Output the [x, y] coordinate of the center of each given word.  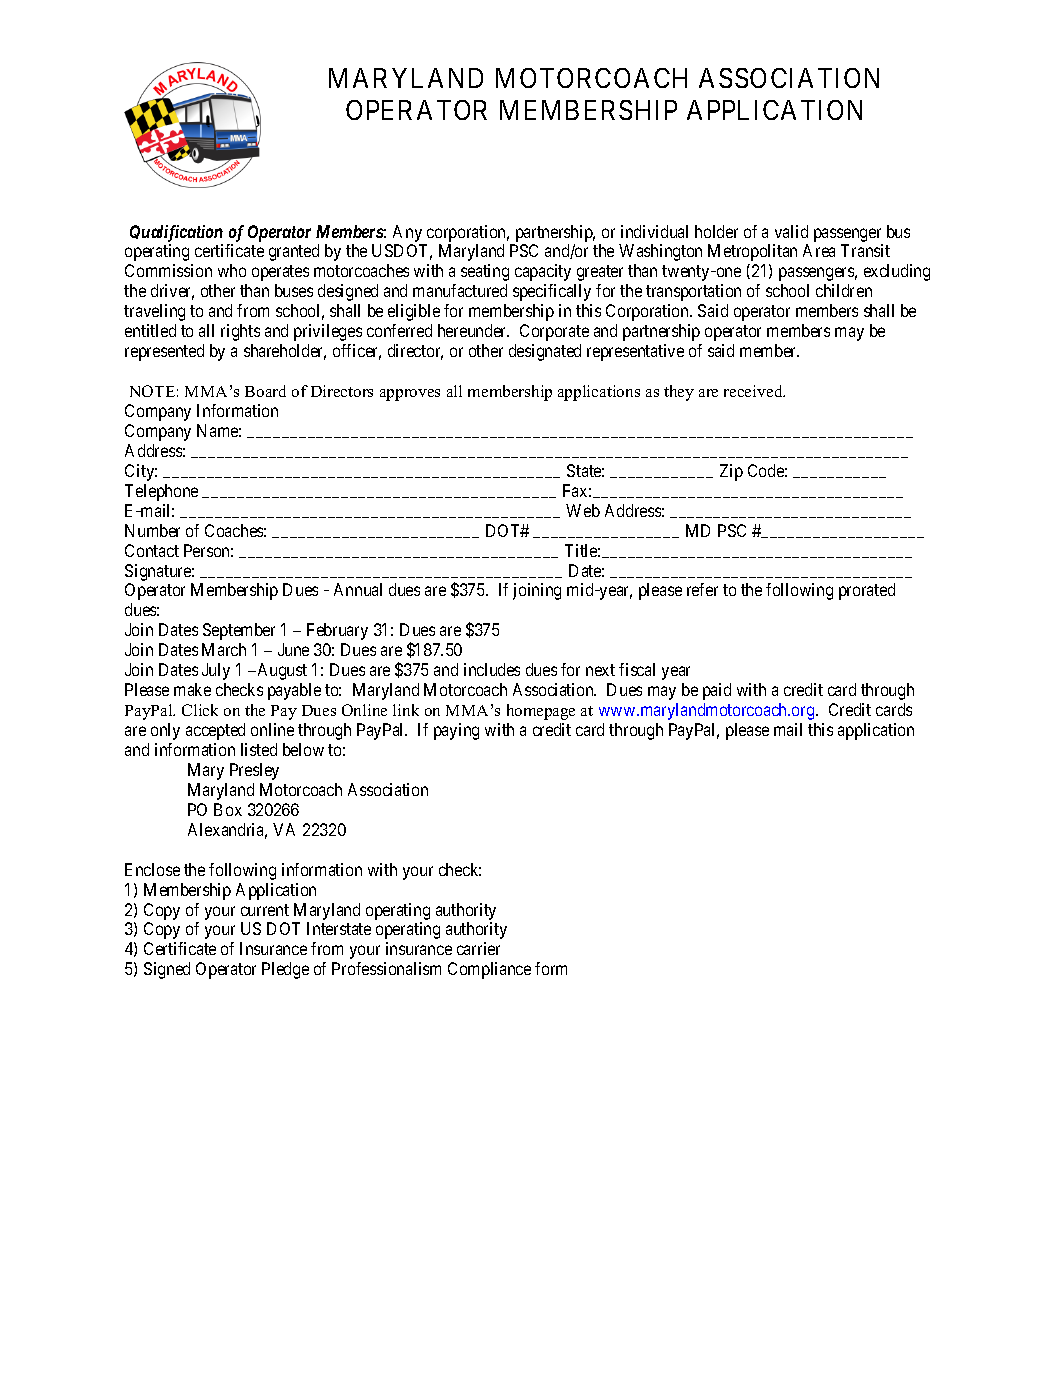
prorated [867, 591]
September [239, 631]
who [232, 270]
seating [485, 272]
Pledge [285, 970]
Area [819, 250]
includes [492, 669]
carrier [478, 948]
